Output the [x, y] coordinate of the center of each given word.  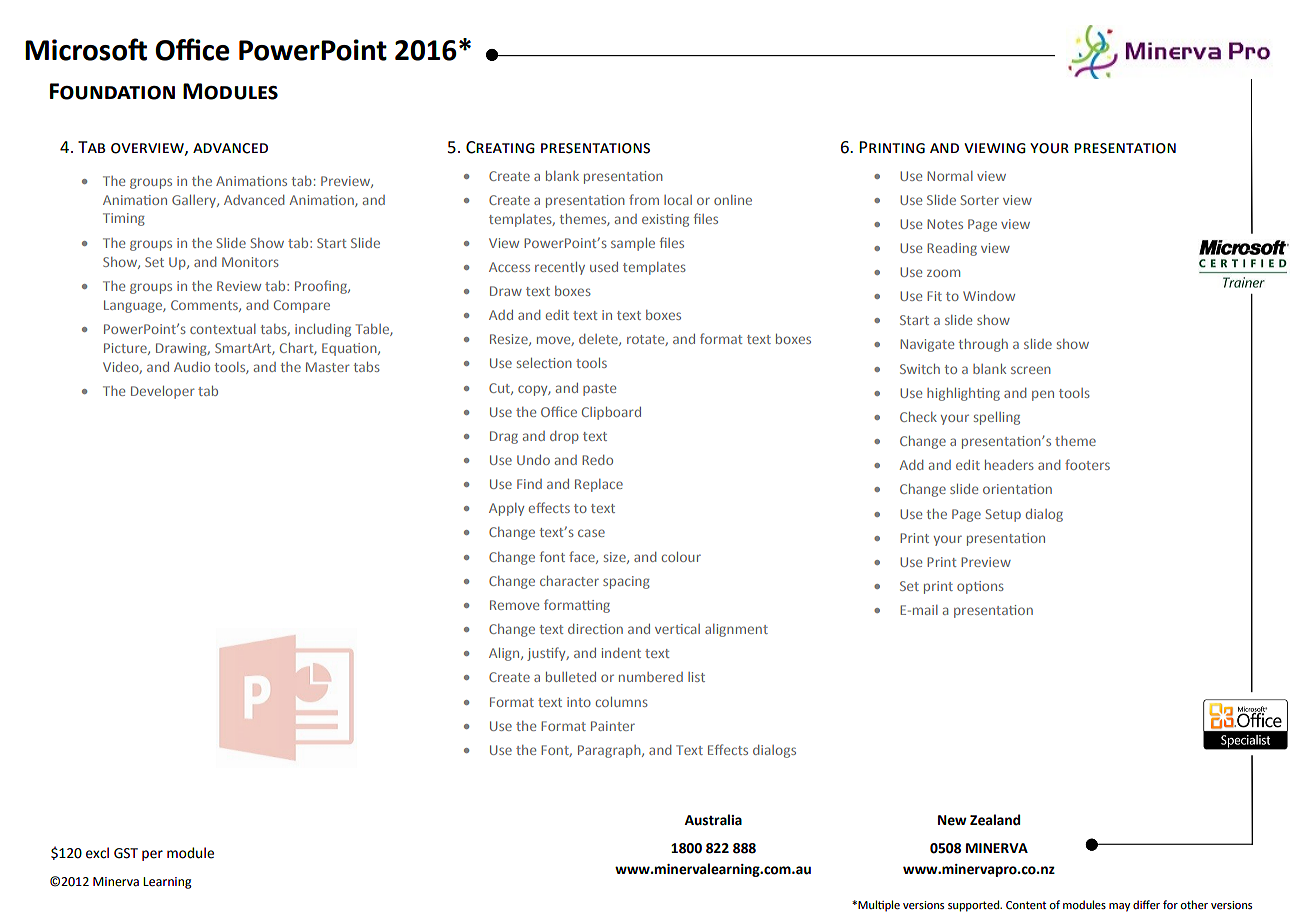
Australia [713, 820]
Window [989, 296]
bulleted [571, 677]
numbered [651, 677]
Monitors [250, 262]
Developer [163, 392]
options [980, 587]
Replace [599, 485]
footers [1087, 464]
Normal [950, 176]
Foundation [112, 91]
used [604, 267]
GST [126, 853]
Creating [500, 147]
